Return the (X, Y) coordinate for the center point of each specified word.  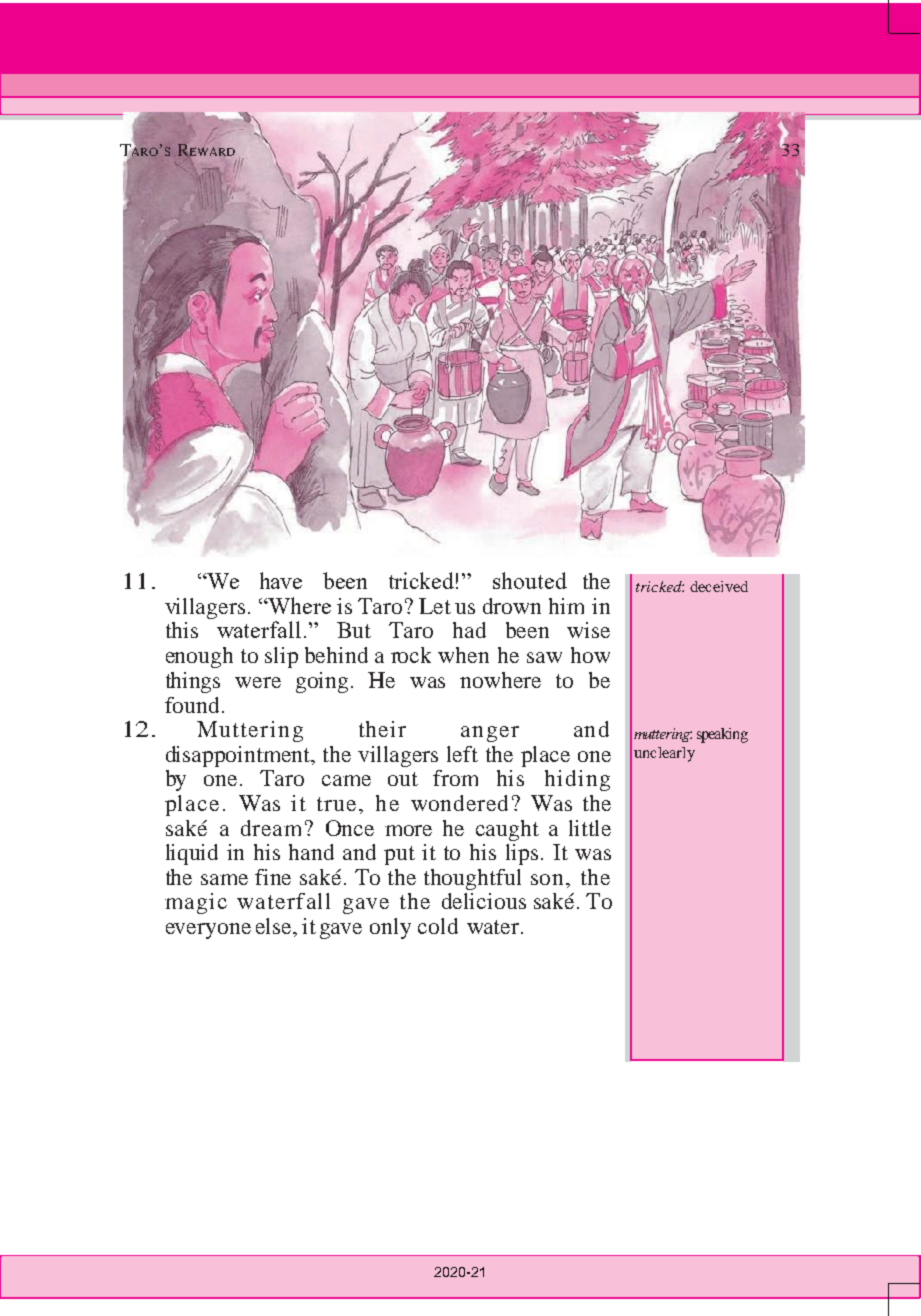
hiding (577, 780)
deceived (719, 586)
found (192, 705)
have (281, 580)
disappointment (239, 756)
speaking (722, 735)
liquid (192, 854)
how (590, 655)
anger (490, 734)
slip (281, 657)
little (590, 828)
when (463, 655)
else (275, 926)
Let (435, 606)
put (399, 855)
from (455, 778)
